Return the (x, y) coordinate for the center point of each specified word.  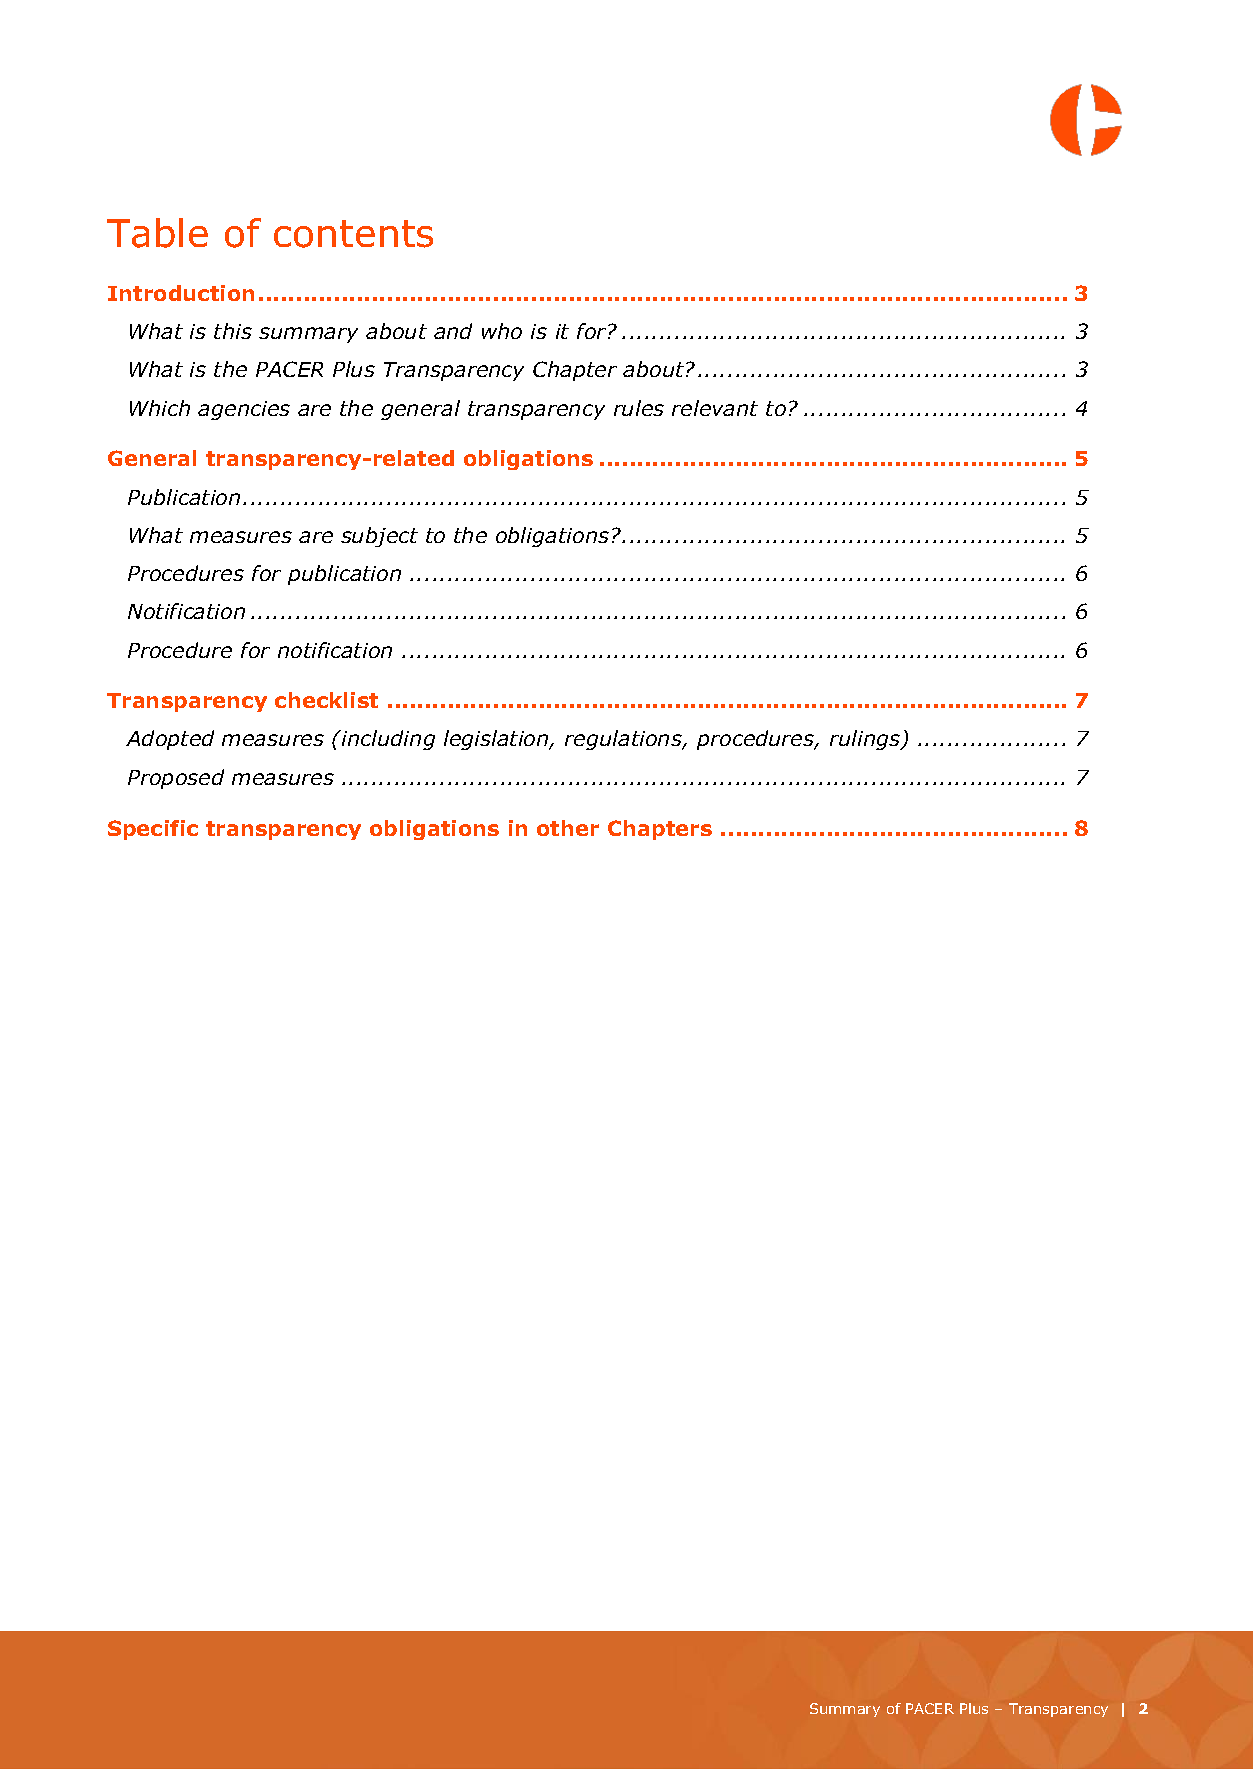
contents (353, 234)
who (502, 331)
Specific (153, 830)
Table (157, 233)
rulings (866, 740)
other (568, 828)
